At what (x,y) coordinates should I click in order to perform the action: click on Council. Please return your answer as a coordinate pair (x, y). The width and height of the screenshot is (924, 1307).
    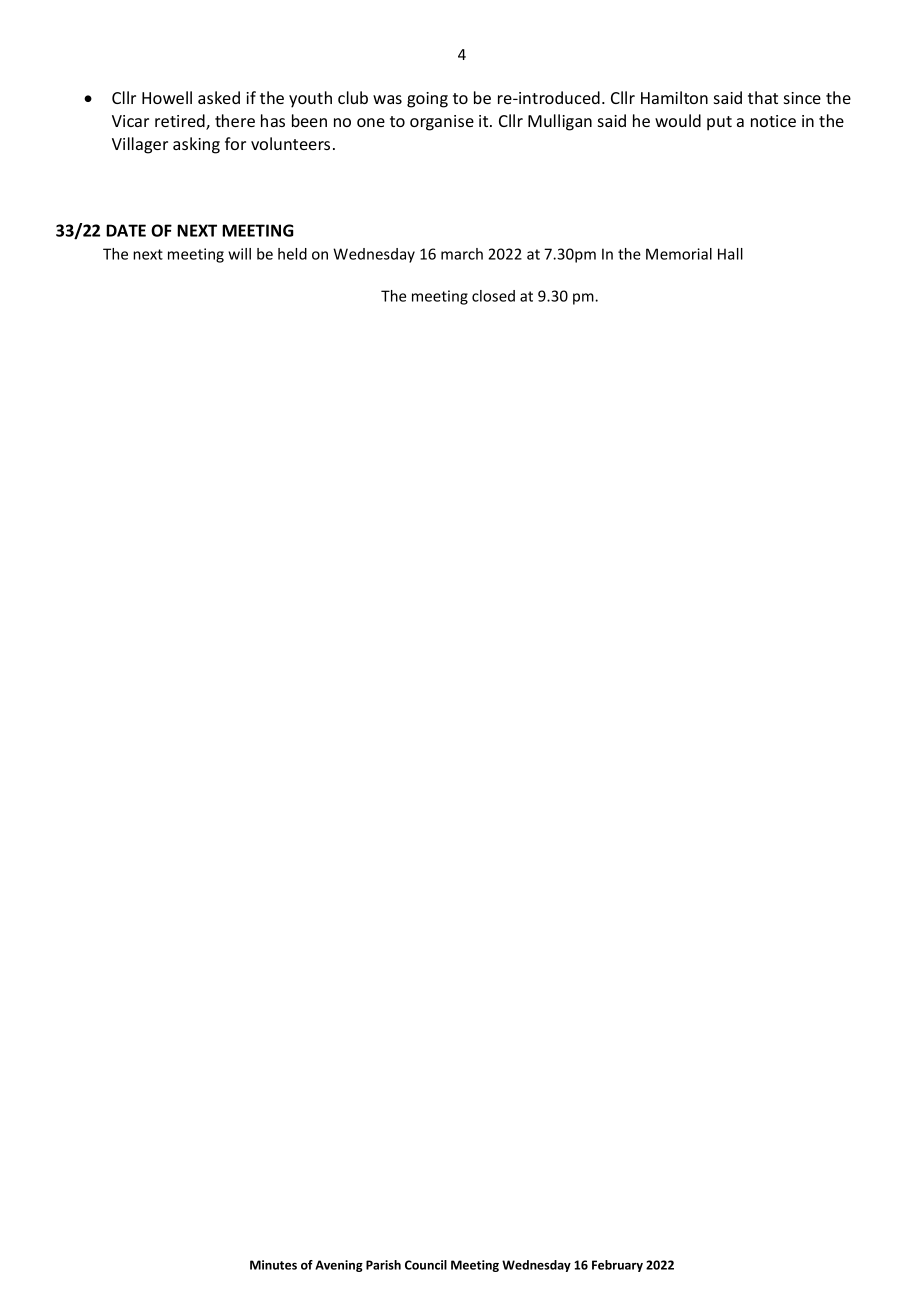
    Looking at the image, I should click on (426, 1265).
